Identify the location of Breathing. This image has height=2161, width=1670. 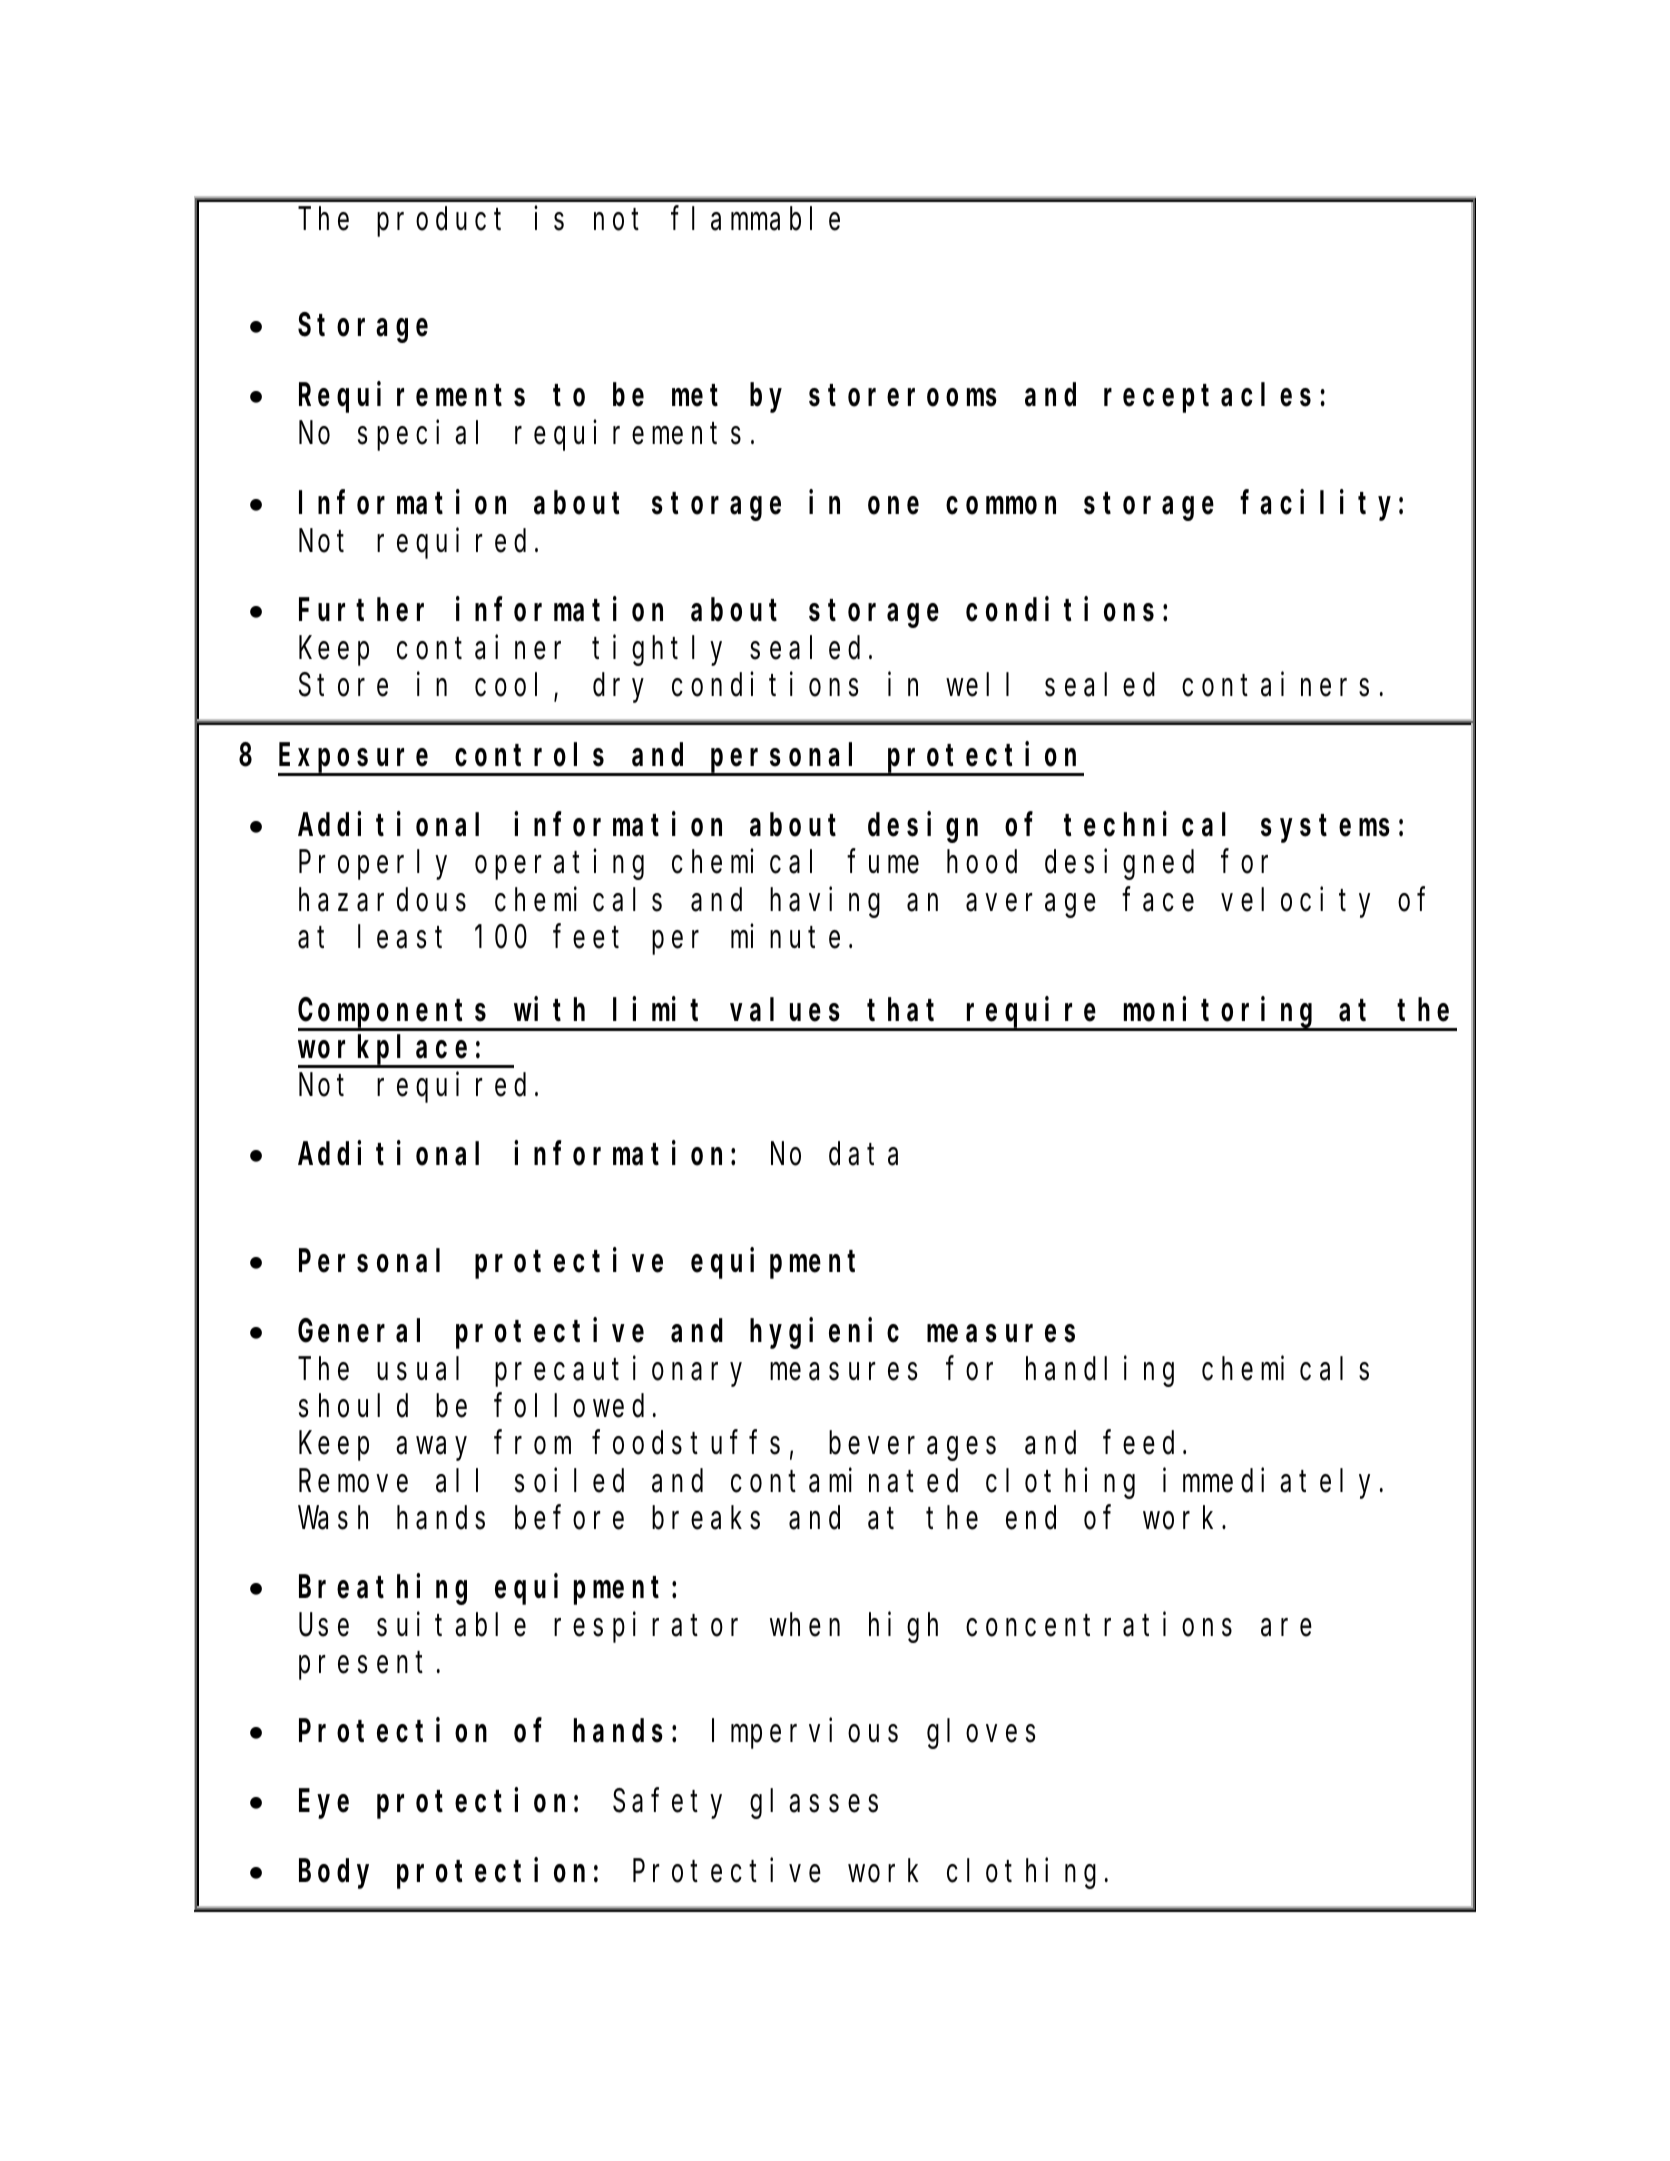
(383, 1589).
